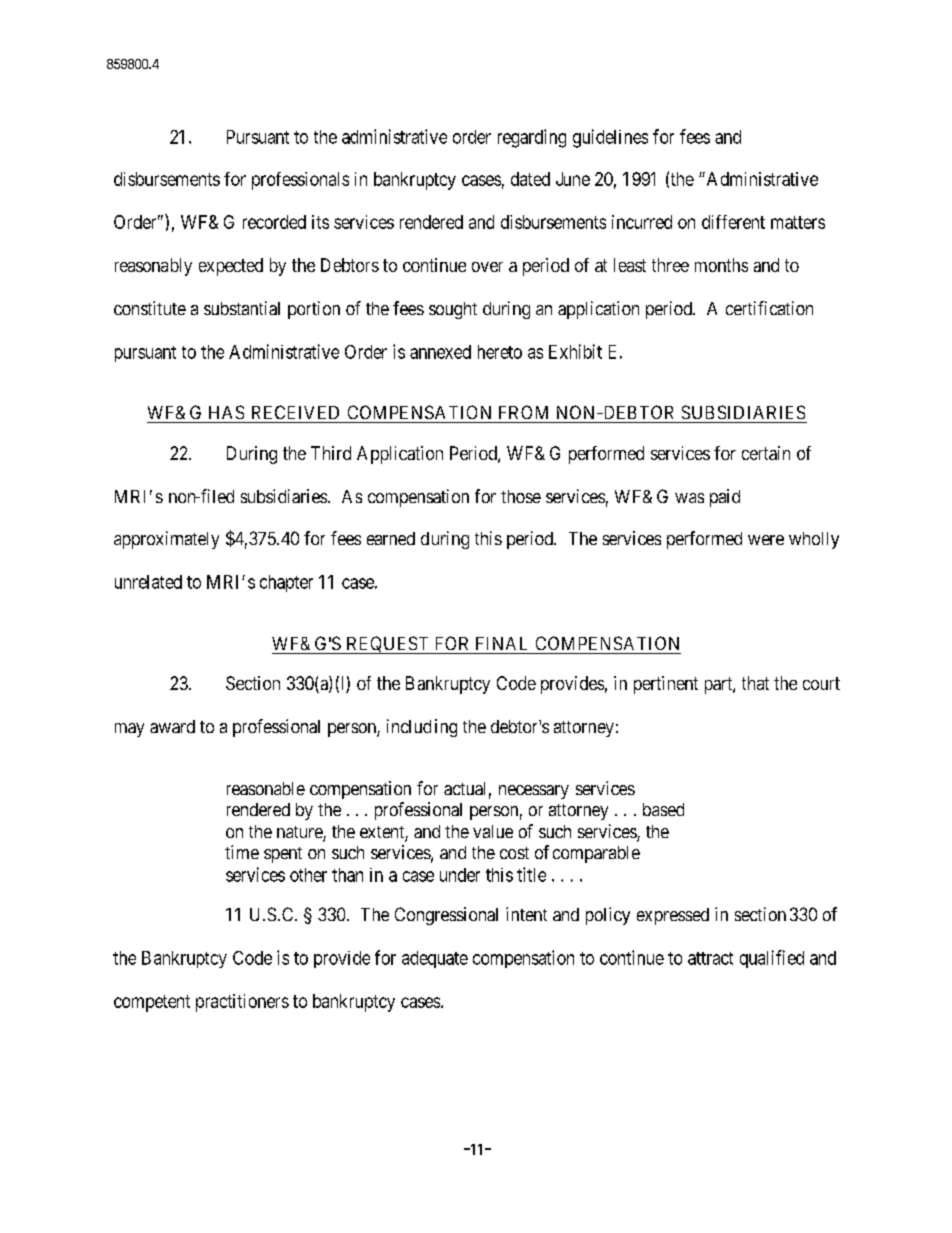  I want to click on sought, so click(453, 310).
